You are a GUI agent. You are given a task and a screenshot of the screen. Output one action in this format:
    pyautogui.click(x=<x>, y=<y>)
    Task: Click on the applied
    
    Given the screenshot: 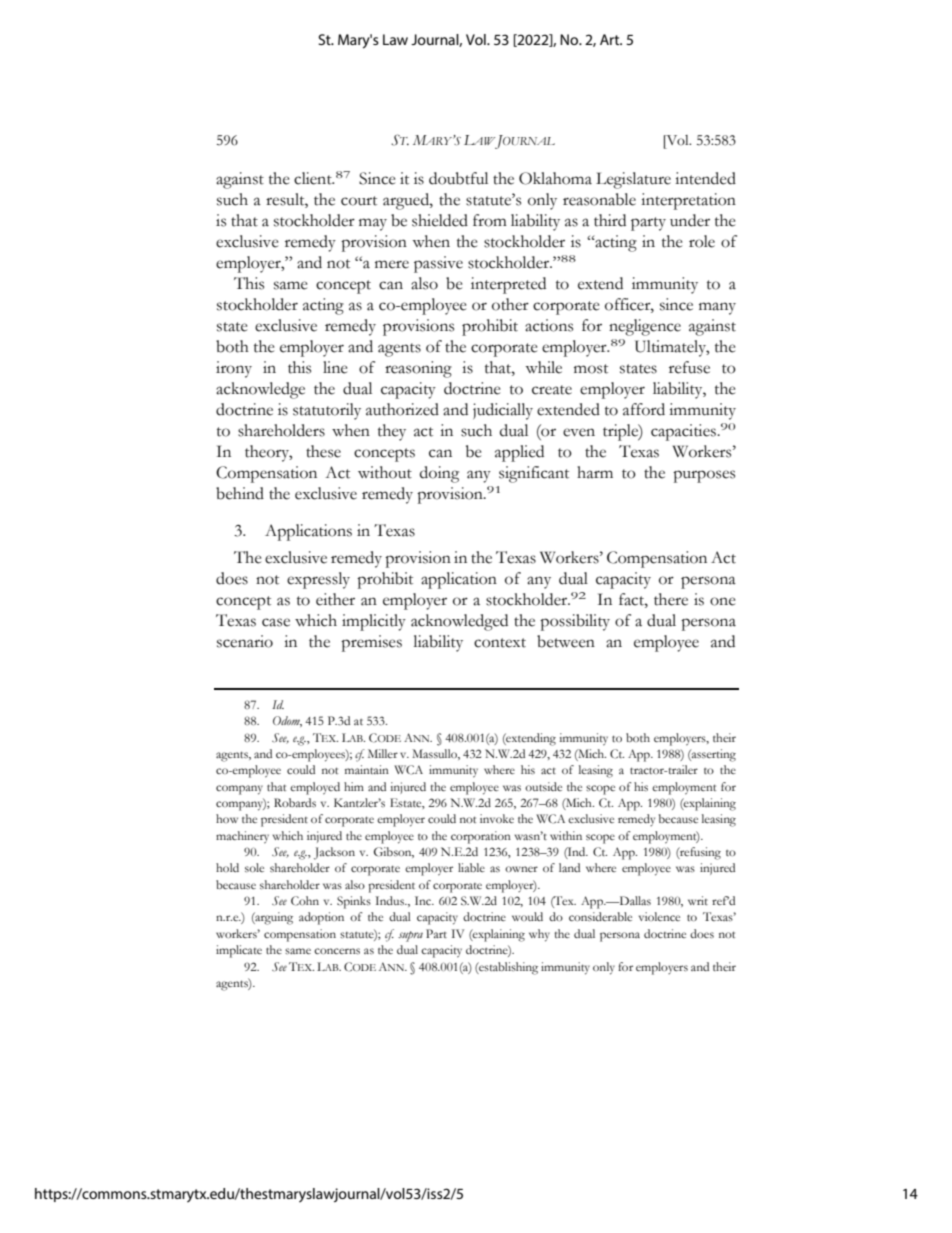 What is the action you would take?
    pyautogui.click(x=519, y=453)
